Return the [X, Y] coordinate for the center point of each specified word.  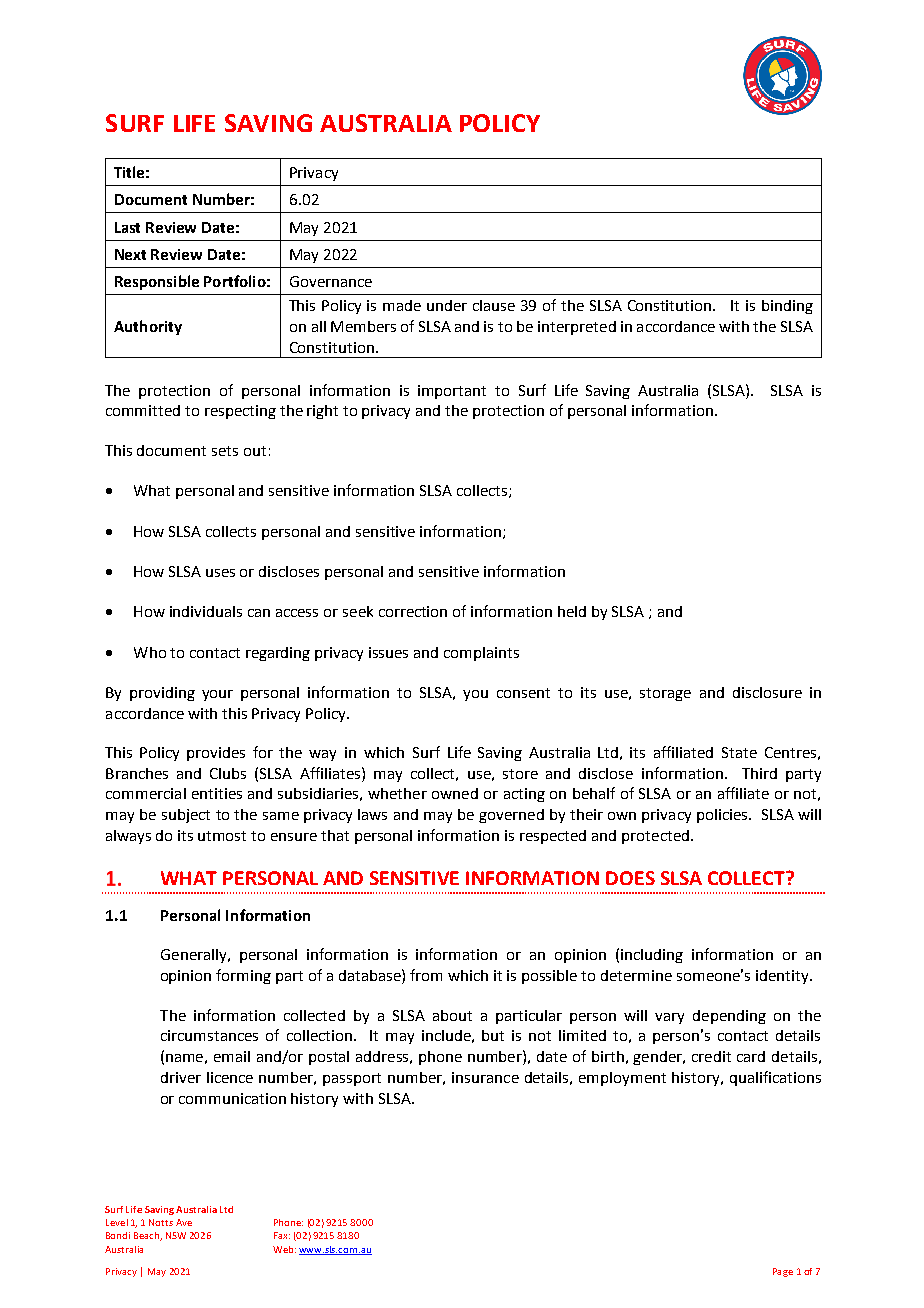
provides [216, 754]
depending [729, 1017]
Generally [195, 956]
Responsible [157, 282]
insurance [485, 1077]
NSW [176, 1235]
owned [455, 793]
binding [787, 307]
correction [413, 611]
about [452, 1015]
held [572, 611]
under [447, 305]
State [739, 752]
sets [225, 451]
